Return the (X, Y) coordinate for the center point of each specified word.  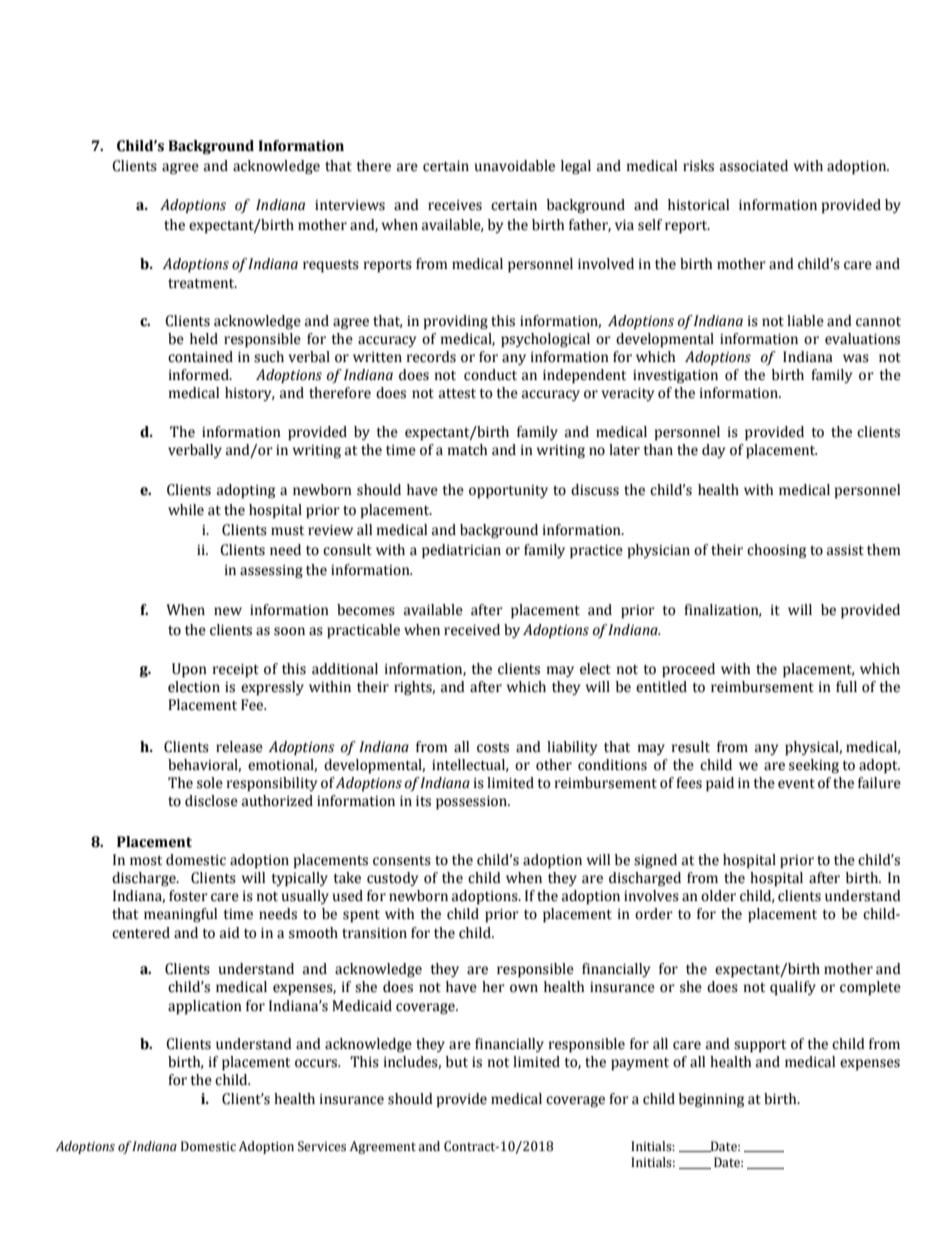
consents (402, 861)
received (472, 630)
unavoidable (515, 166)
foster (188, 896)
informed (200, 375)
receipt (236, 670)
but (457, 1062)
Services (322, 1146)
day (713, 451)
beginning (711, 1100)
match (468, 450)
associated (754, 166)
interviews (350, 205)
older (718, 896)
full (846, 687)
